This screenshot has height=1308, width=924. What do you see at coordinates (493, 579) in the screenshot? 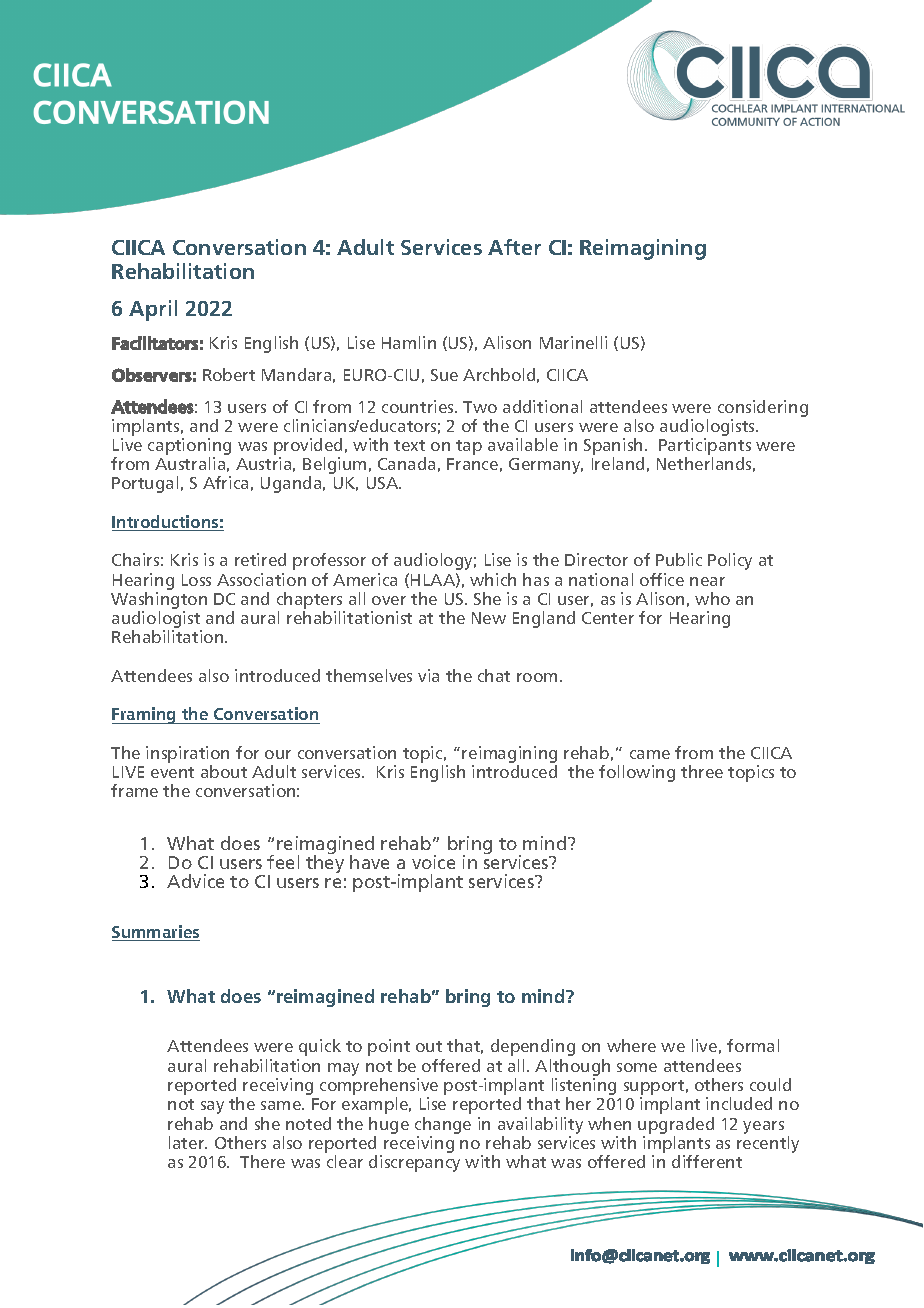
I see `which` at bounding box center [493, 579].
